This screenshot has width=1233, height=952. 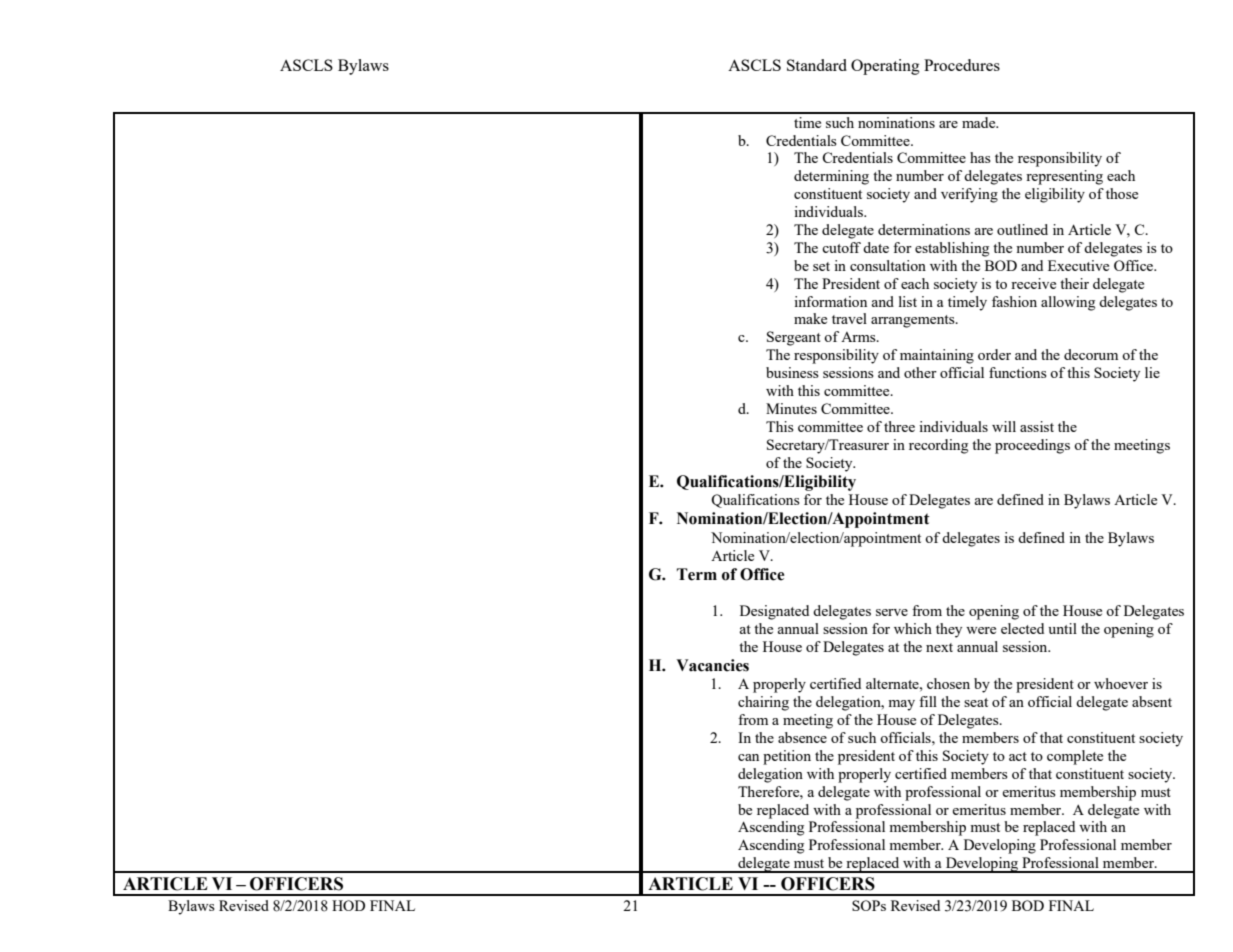 I want to click on Procedures, so click(x=962, y=65).
